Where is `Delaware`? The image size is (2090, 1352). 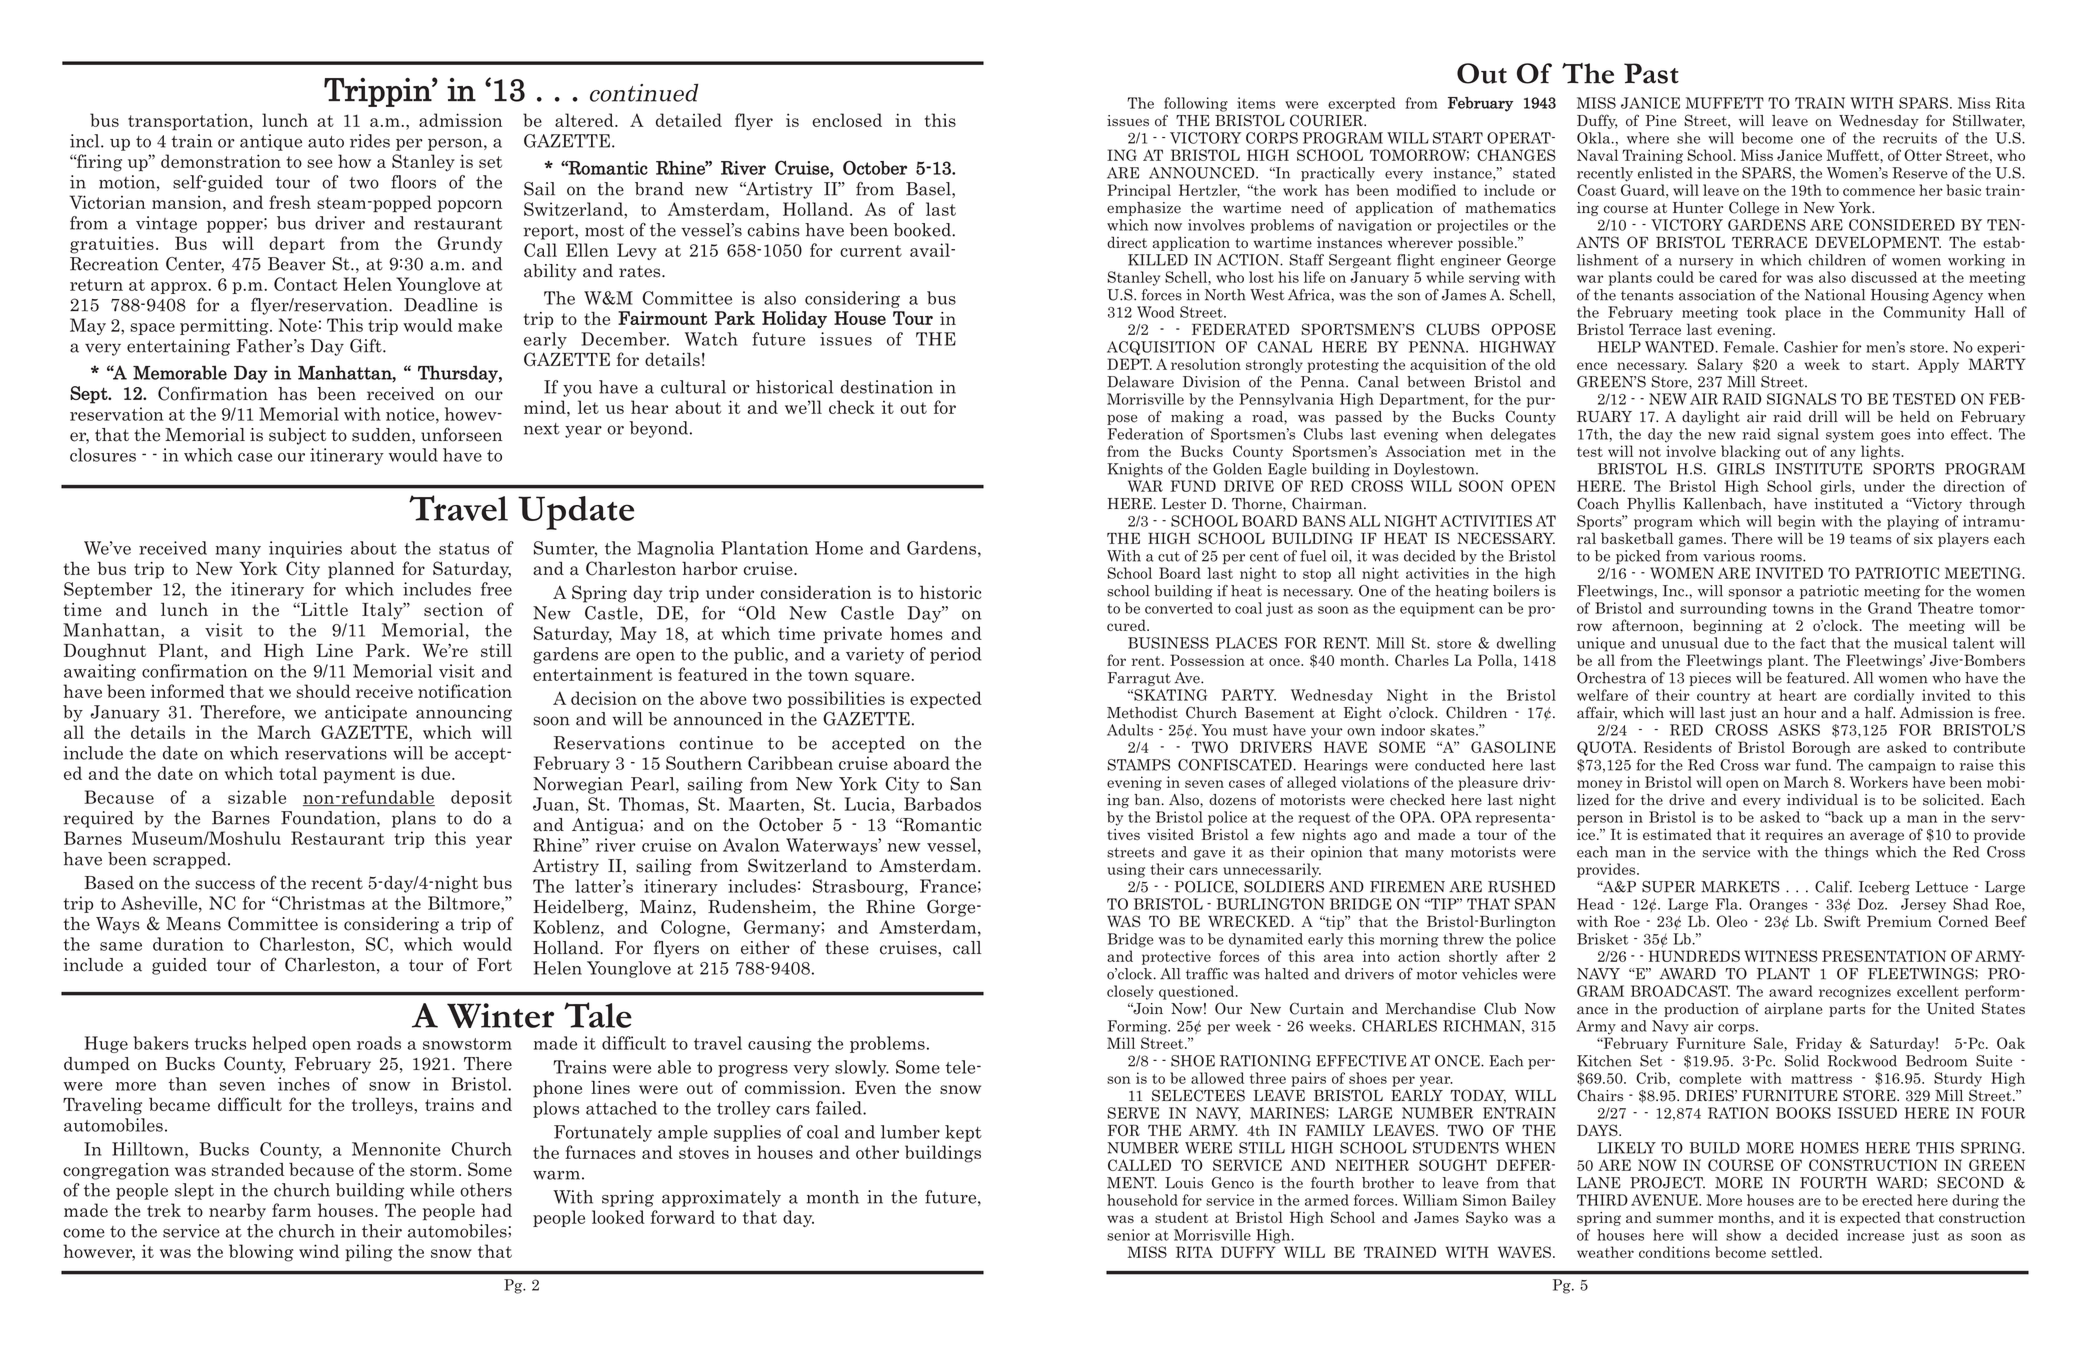
Delaware is located at coordinates (1140, 382).
